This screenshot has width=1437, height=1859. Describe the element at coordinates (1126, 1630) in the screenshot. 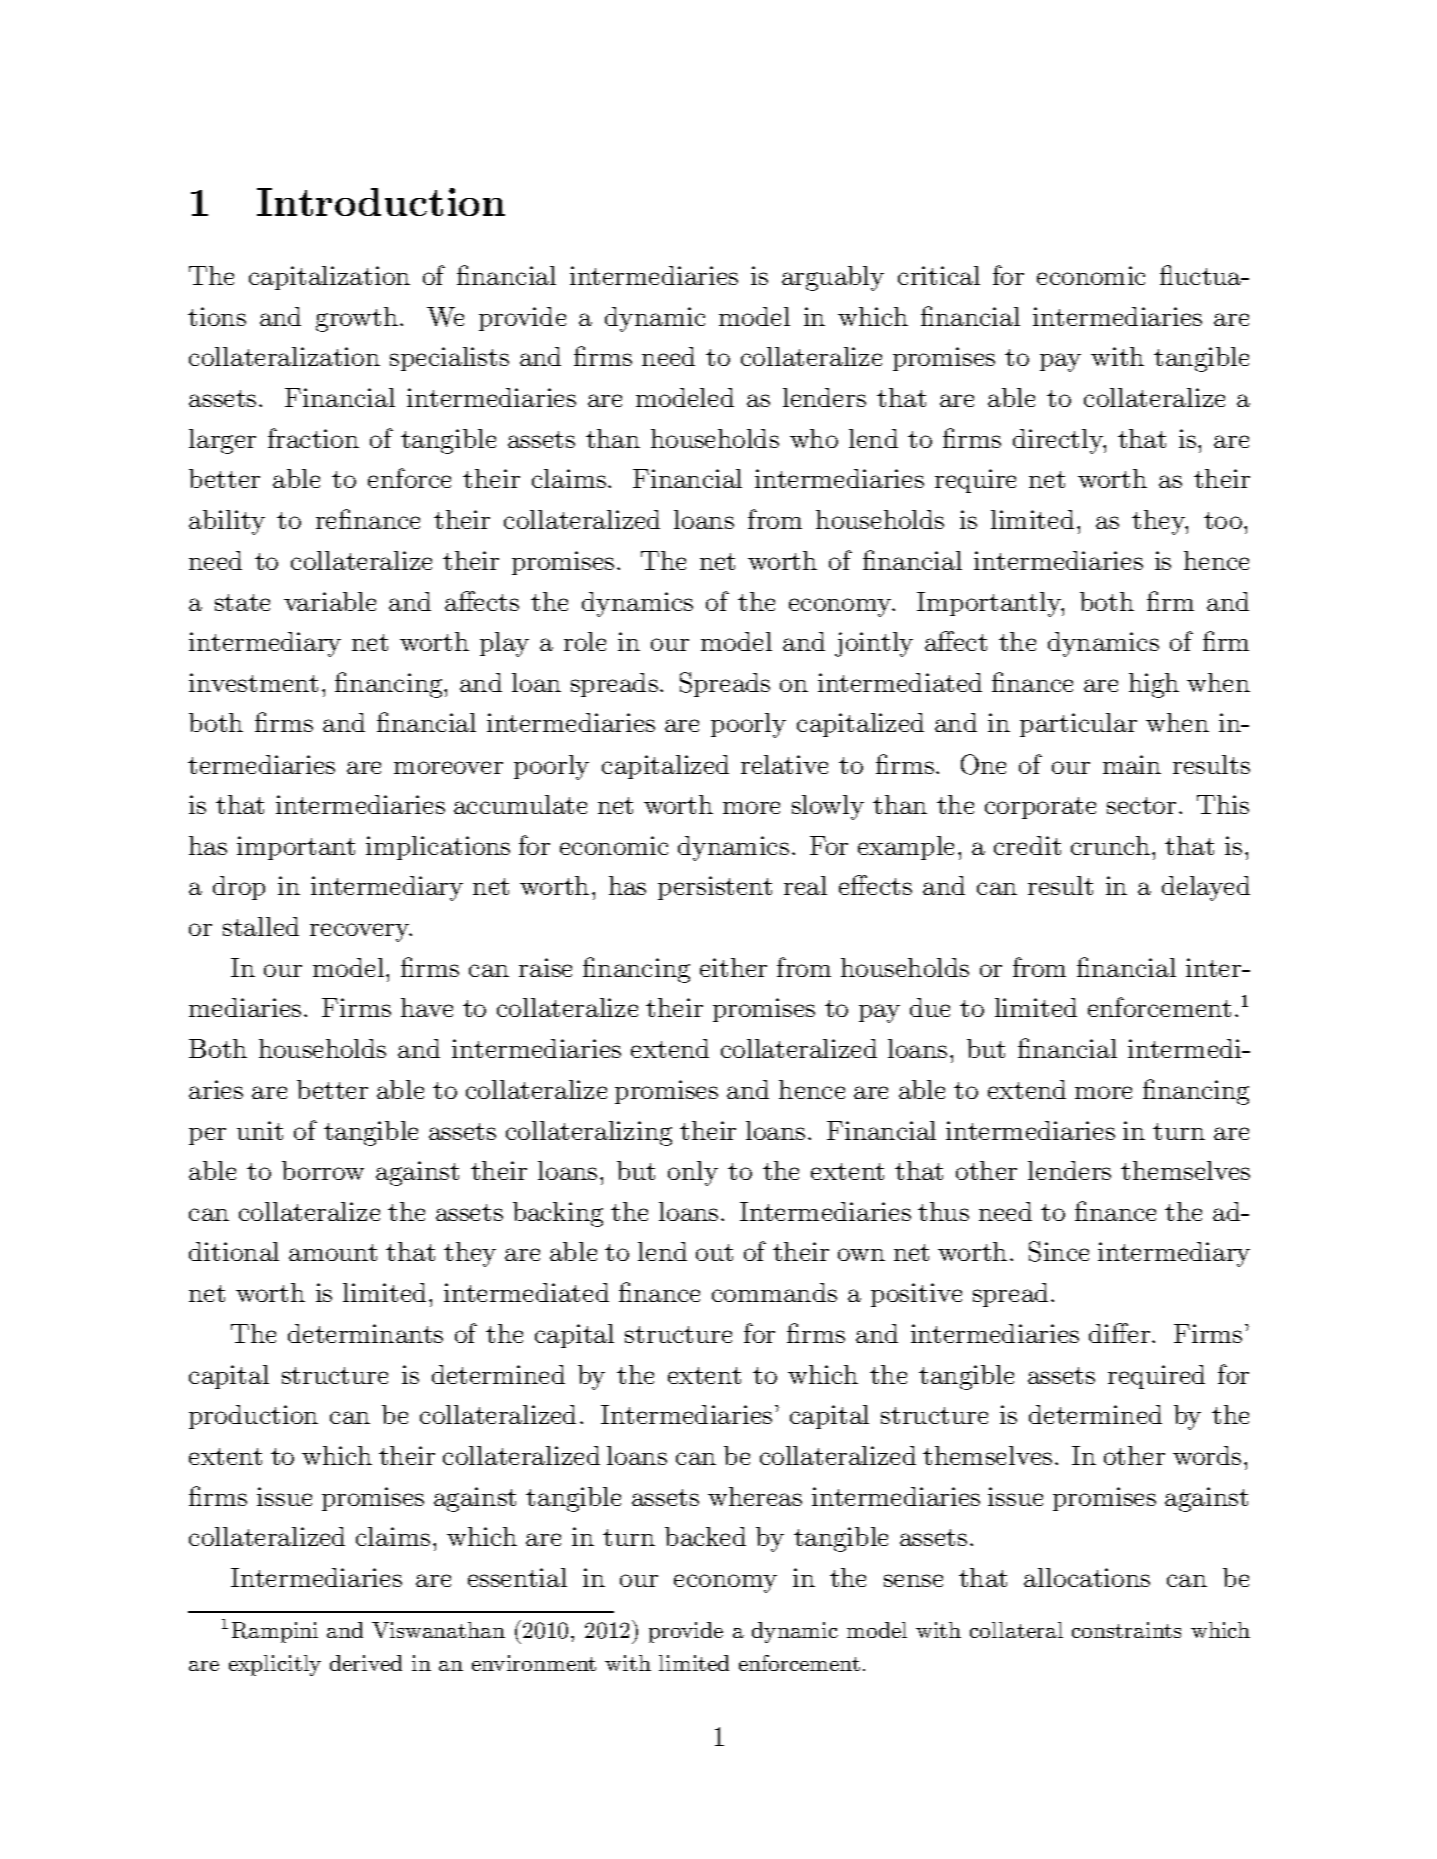

I see `constraints` at that location.
